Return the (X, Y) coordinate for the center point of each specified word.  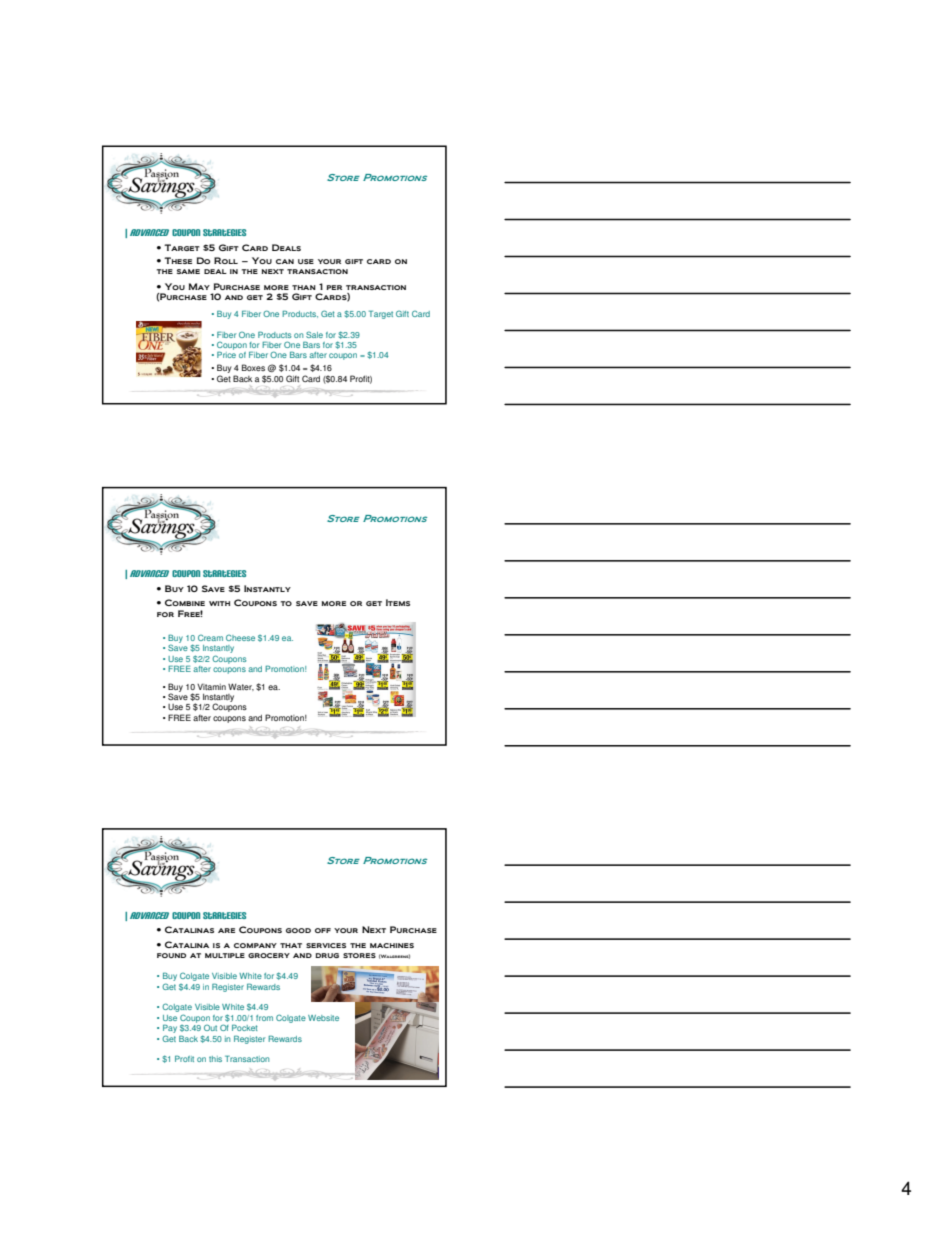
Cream (210, 637)
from (264, 1018)
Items (398, 602)
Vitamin (211, 686)
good (298, 930)
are (226, 930)
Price (226, 354)
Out (210, 1028)
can (285, 261)
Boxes (253, 367)
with (219, 603)
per (334, 287)
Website (323, 1018)
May (199, 286)
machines (392, 945)
